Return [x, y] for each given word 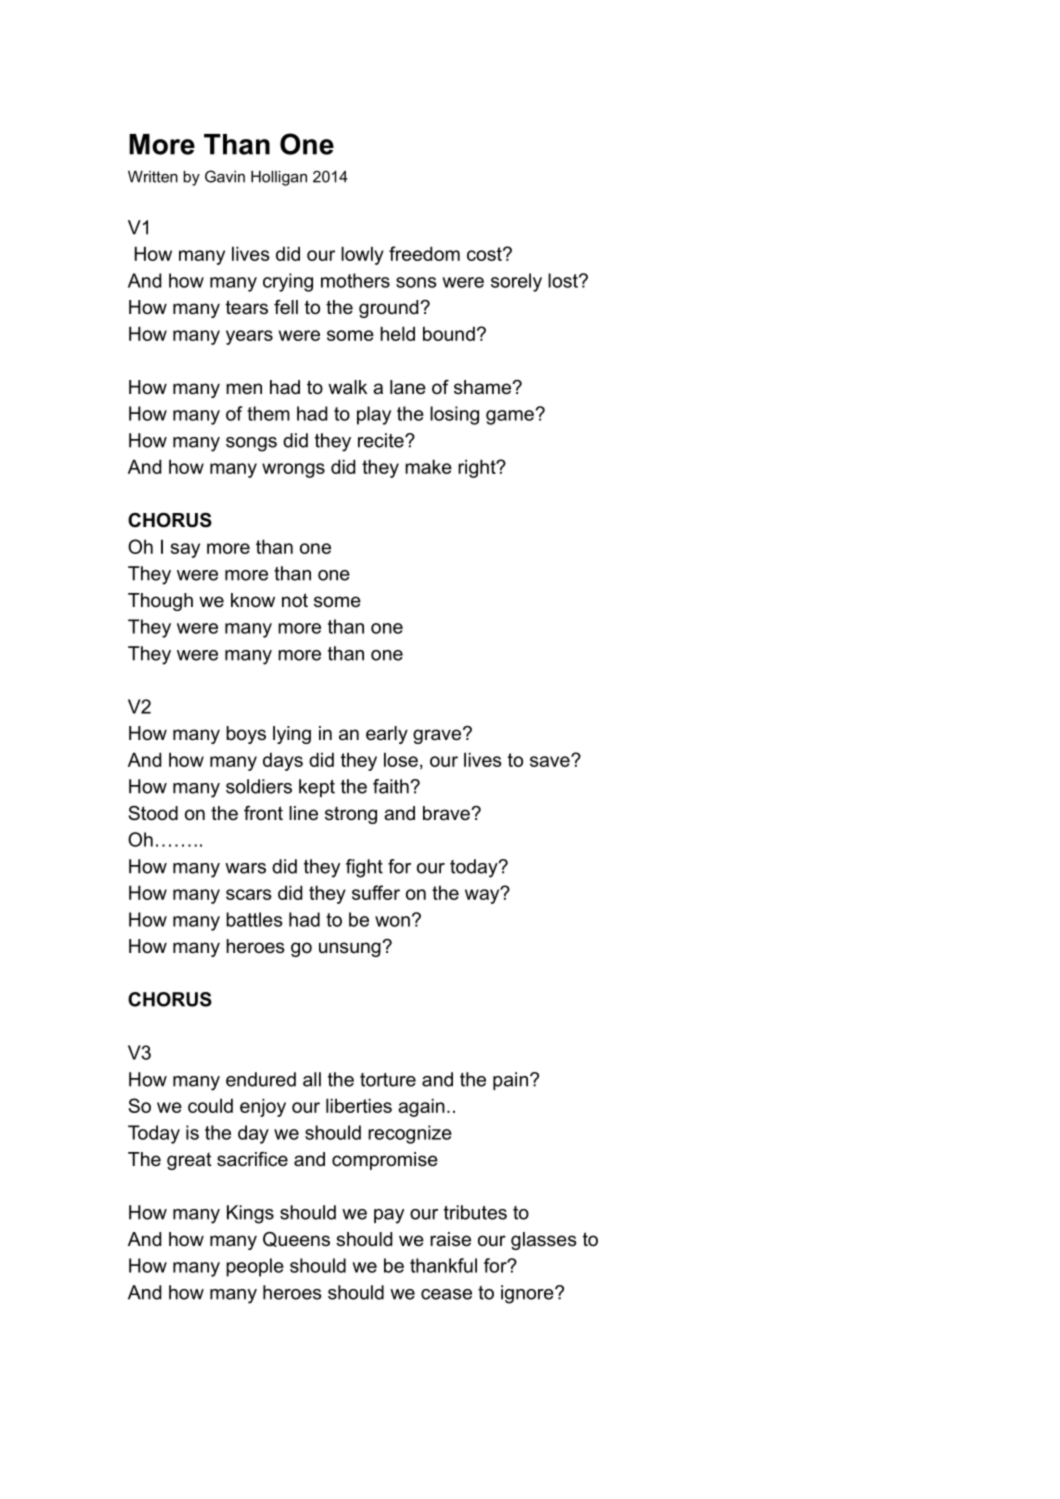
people [255, 1267]
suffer [376, 892]
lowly [362, 255]
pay [389, 1216]
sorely [516, 282]
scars [249, 894]
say [185, 550]
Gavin [225, 176]
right [478, 468]
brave [447, 813]
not [295, 600]
